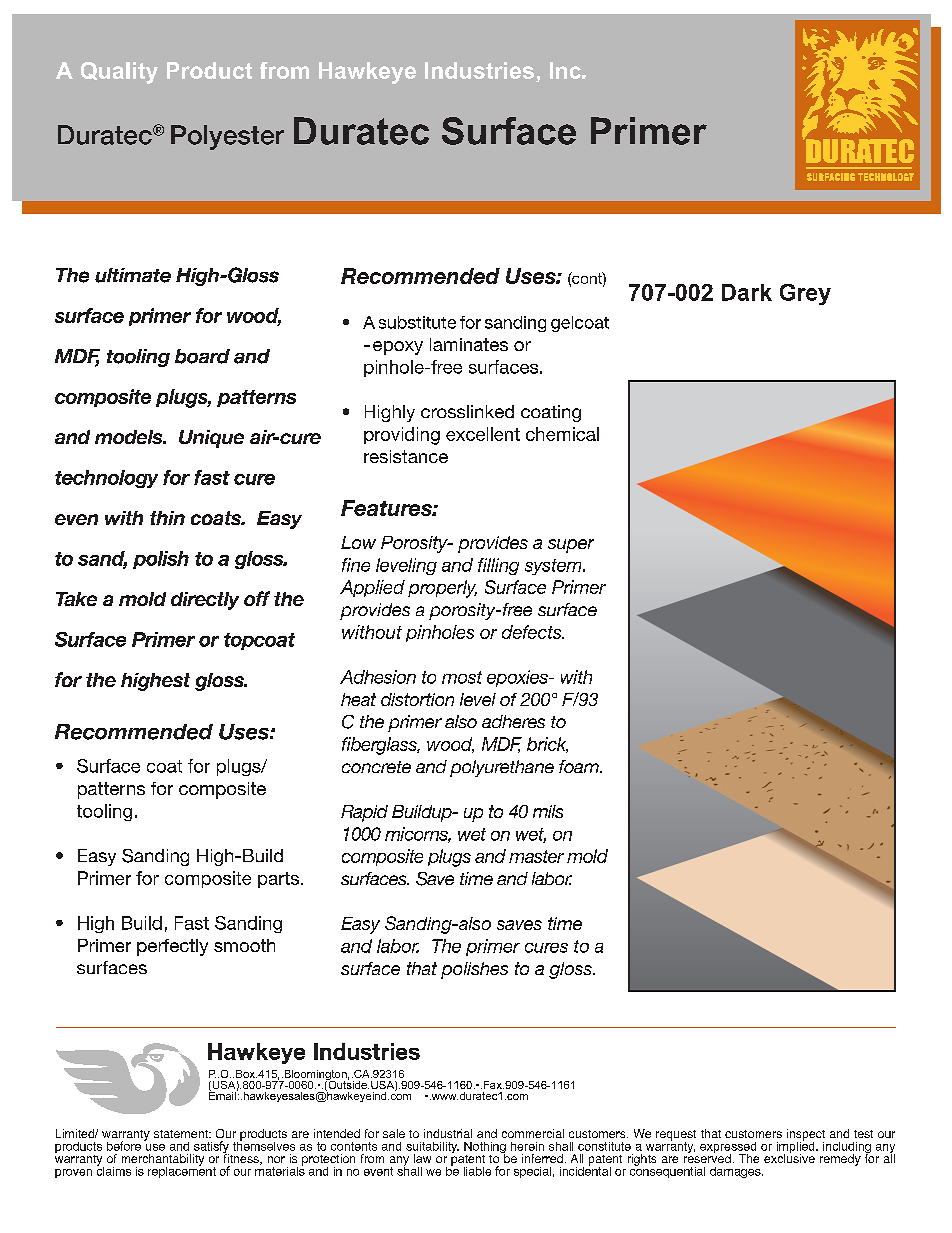  Describe the element at coordinates (469, 344) in the screenshot. I see `laminates` at that location.
